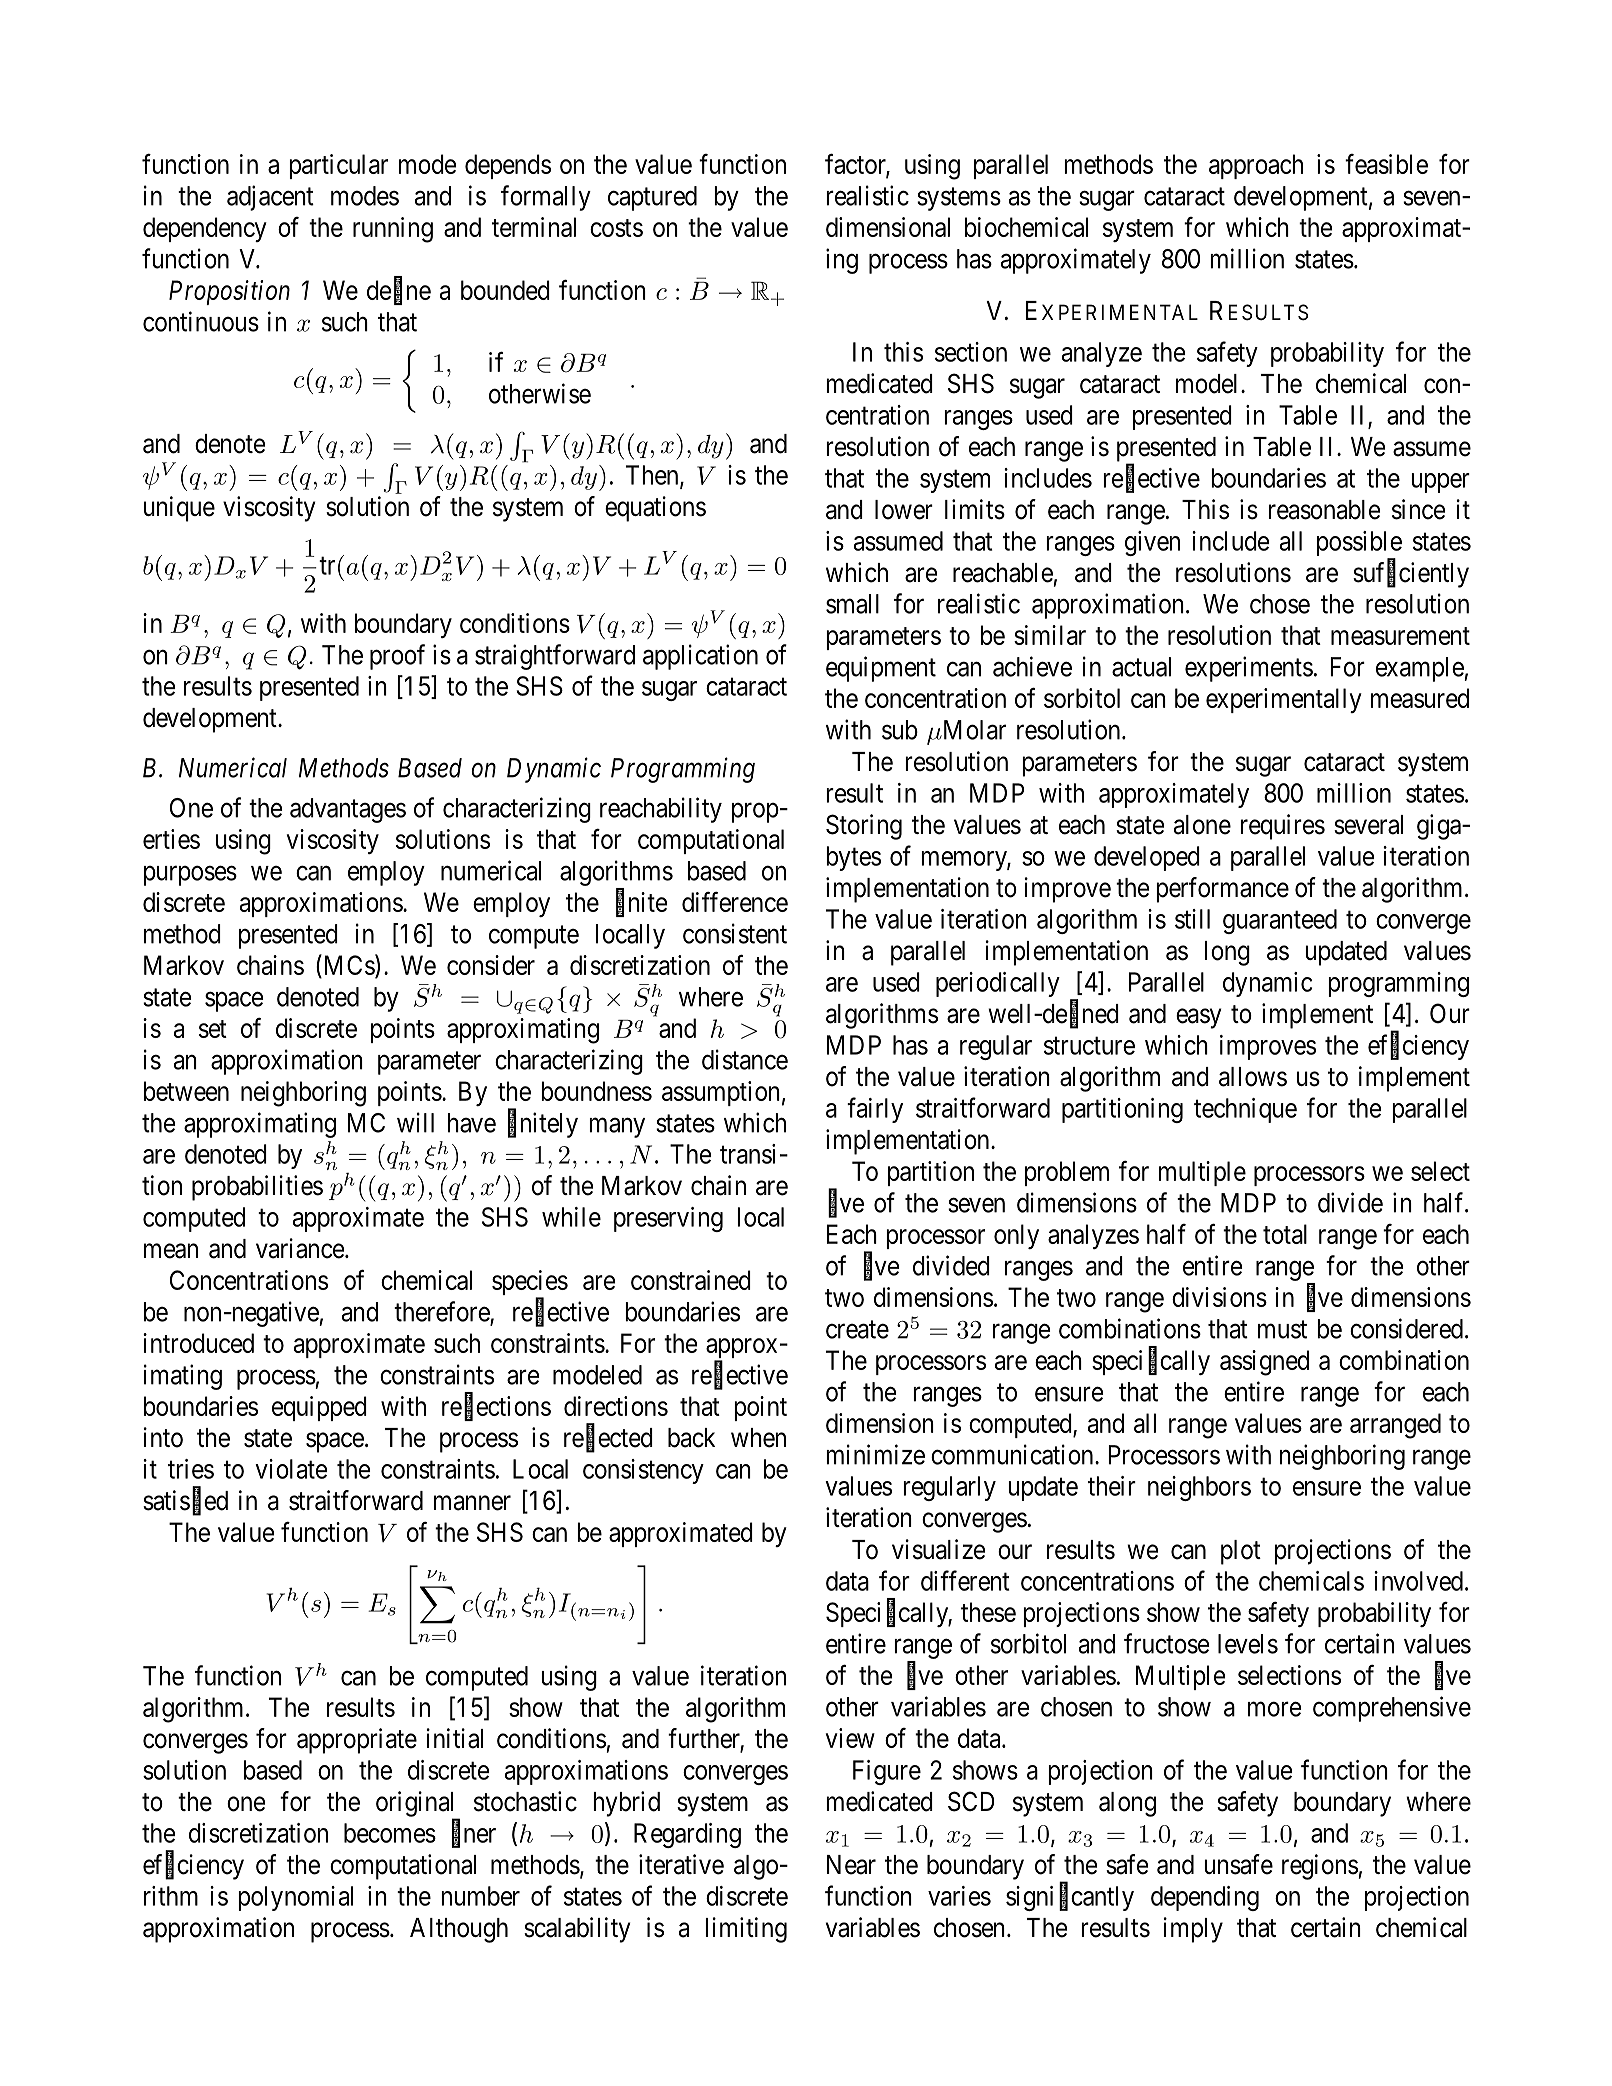 The height and width of the screenshot is (2086, 1612). What do you see at coordinates (291, 1469) in the screenshot?
I see `violate` at bounding box center [291, 1469].
